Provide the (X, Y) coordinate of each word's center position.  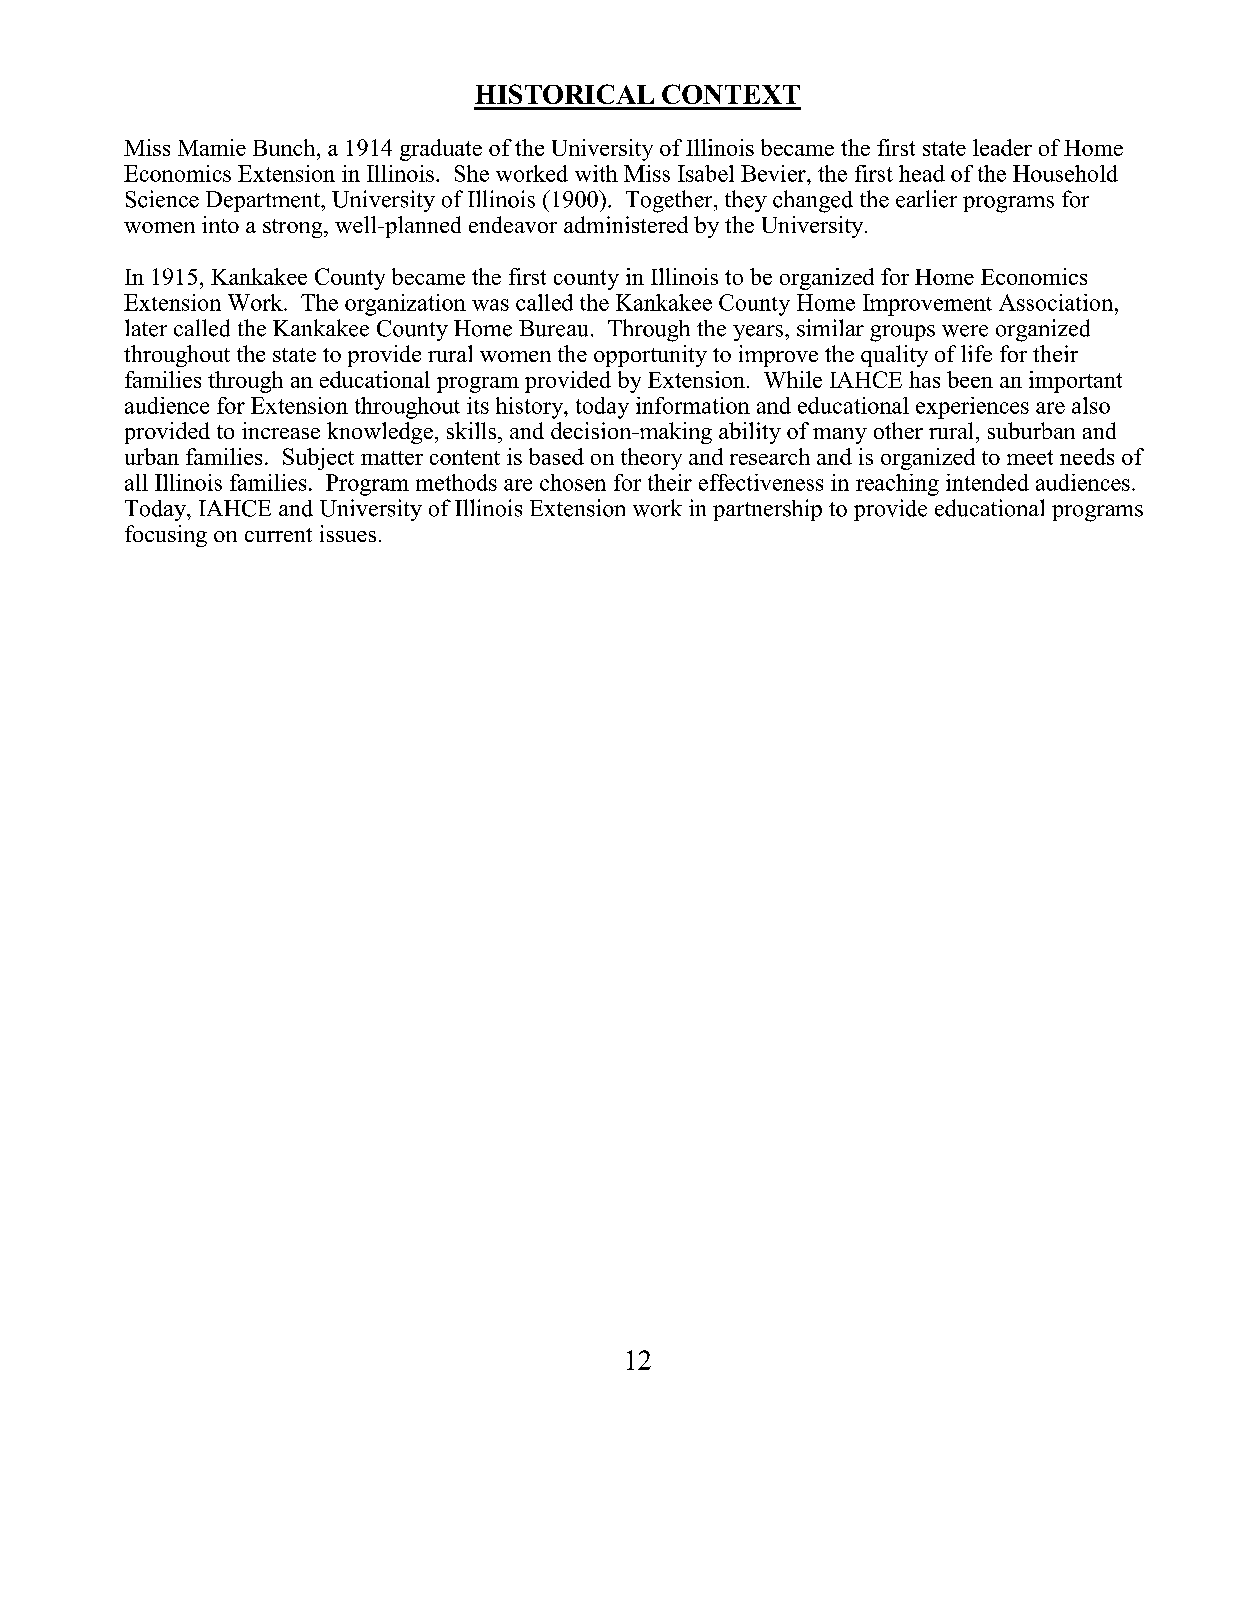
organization (405, 305)
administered (626, 224)
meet (1030, 457)
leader (1002, 147)
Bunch (285, 147)
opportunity (650, 356)
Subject (318, 459)
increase (281, 430)
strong (294, 228)
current (278, 535)
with (596, 173)
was (490, 305)
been (970, 379)
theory (651, 459)
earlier (926, 199)
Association (1057, 302)
